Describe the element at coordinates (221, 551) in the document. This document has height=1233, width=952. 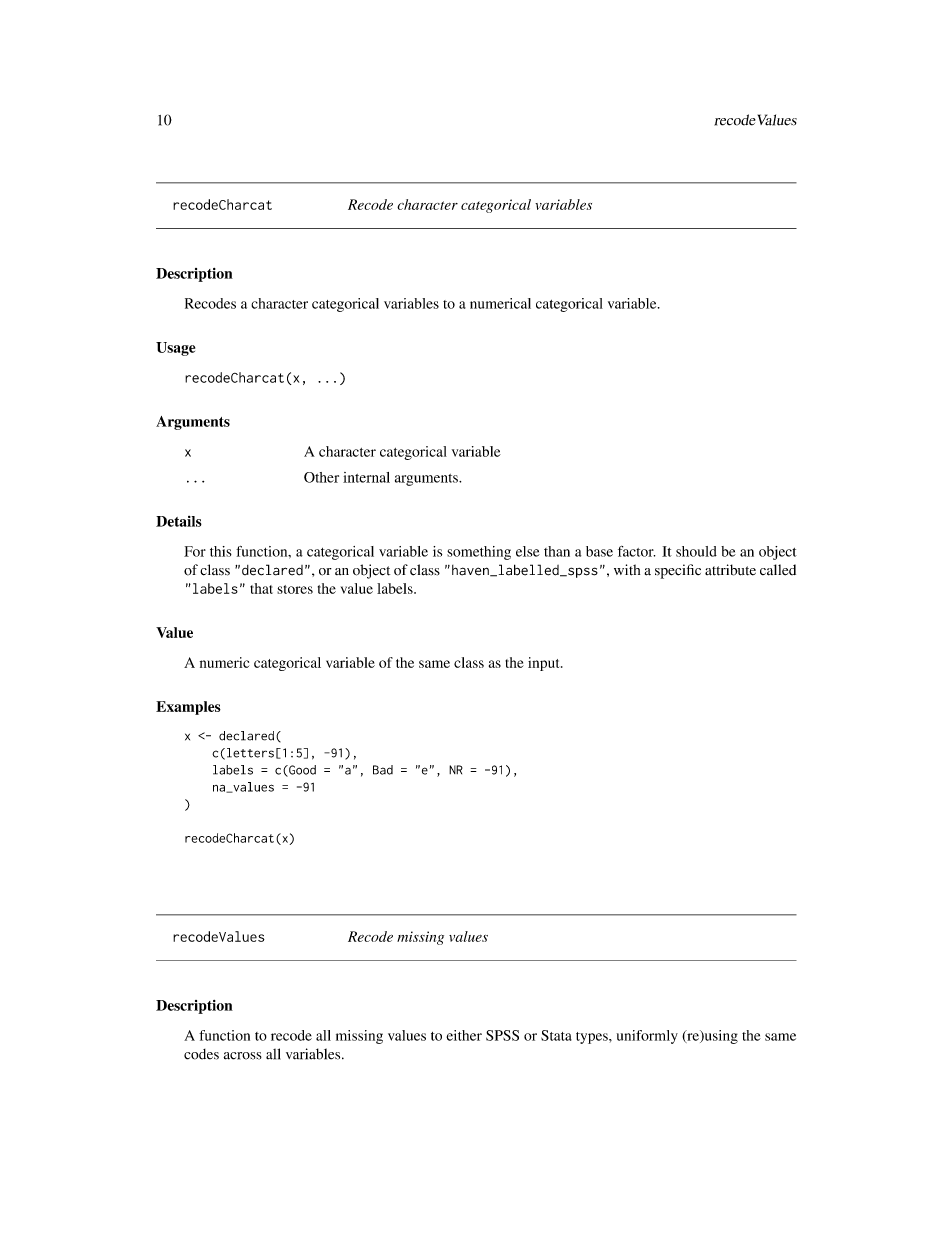
I see `this` at that location.
